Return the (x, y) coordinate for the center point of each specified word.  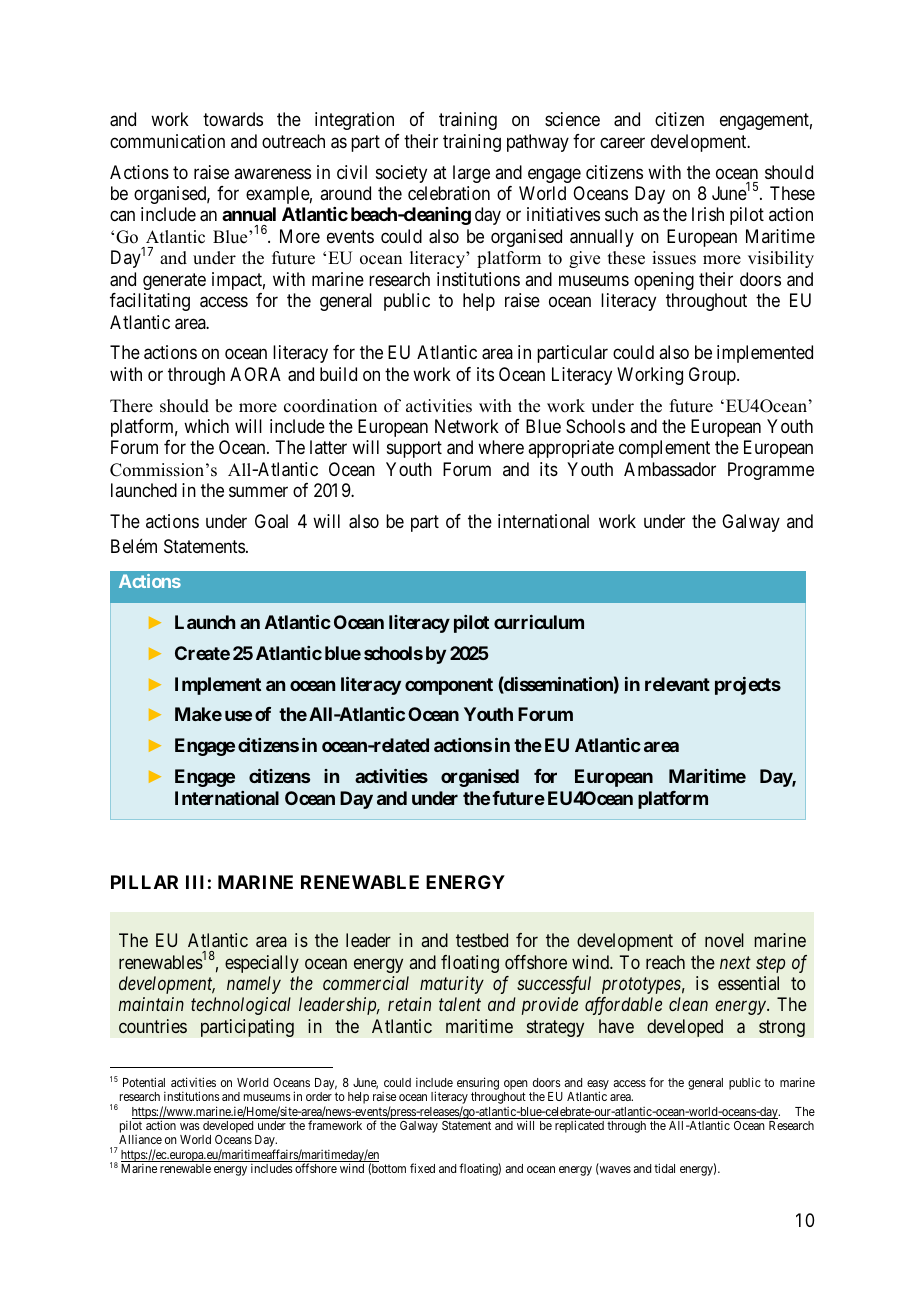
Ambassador (670, 469)
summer (258, 492)
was (190, 1126)
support (414, 450)
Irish (708, 214)
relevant (677, 684)
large (471, 174)
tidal (664, 1168)
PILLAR (144, 882)
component (449, 686)
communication (167, 141)
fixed (422, 1168)
